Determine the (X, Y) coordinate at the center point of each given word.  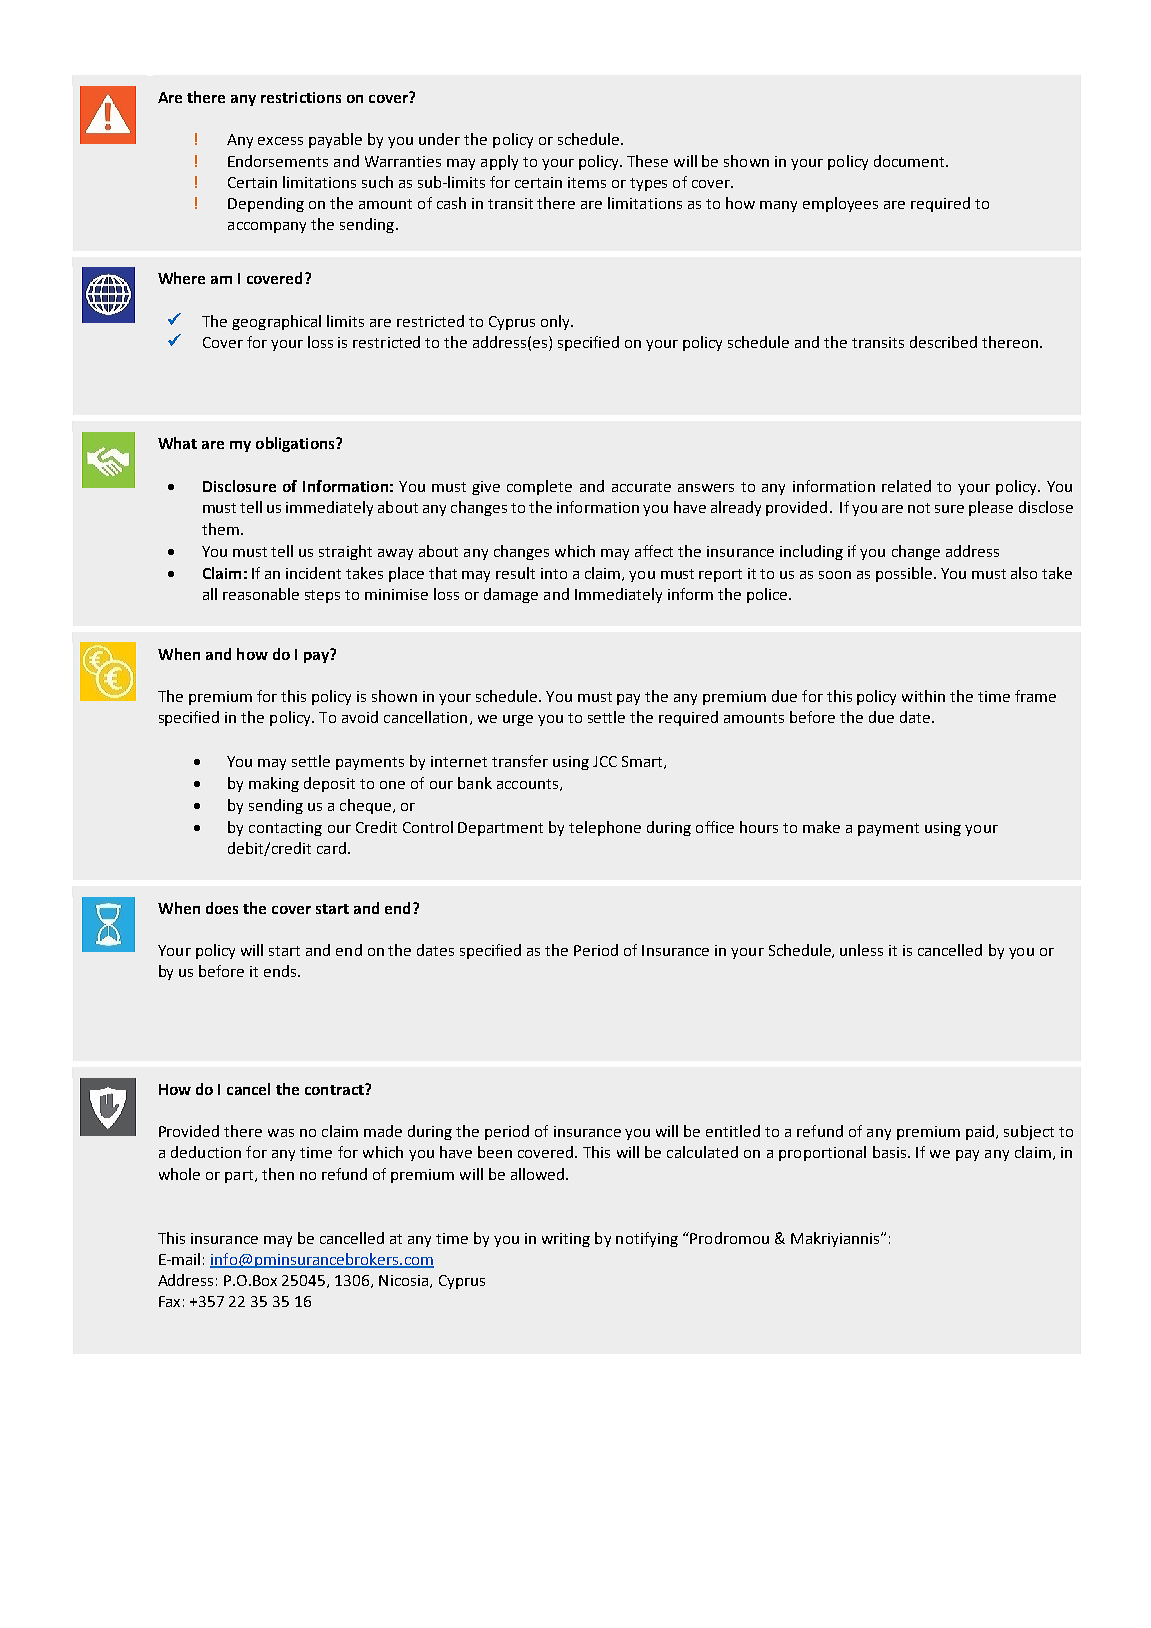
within (923, 696)
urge (518, 720)
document (910, 161)
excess (280, 141)
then (278, 1174)
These (647, 161)
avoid (360, 717)
